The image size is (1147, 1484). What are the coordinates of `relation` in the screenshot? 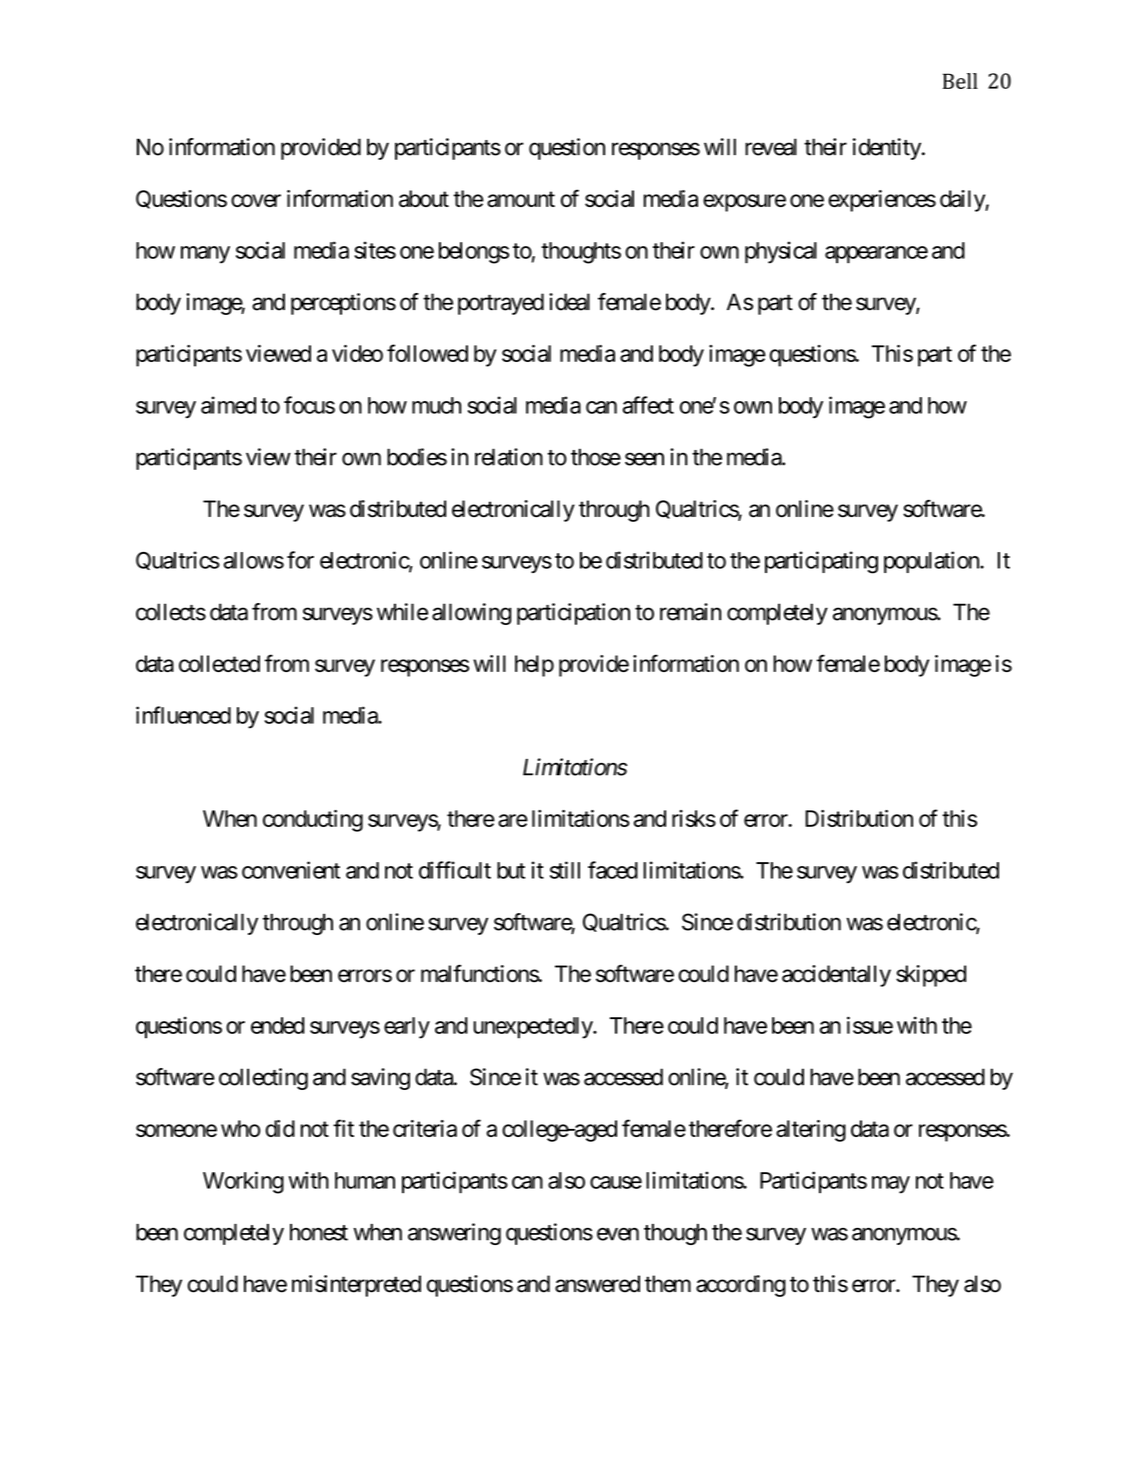 It's located at (509, 457).
